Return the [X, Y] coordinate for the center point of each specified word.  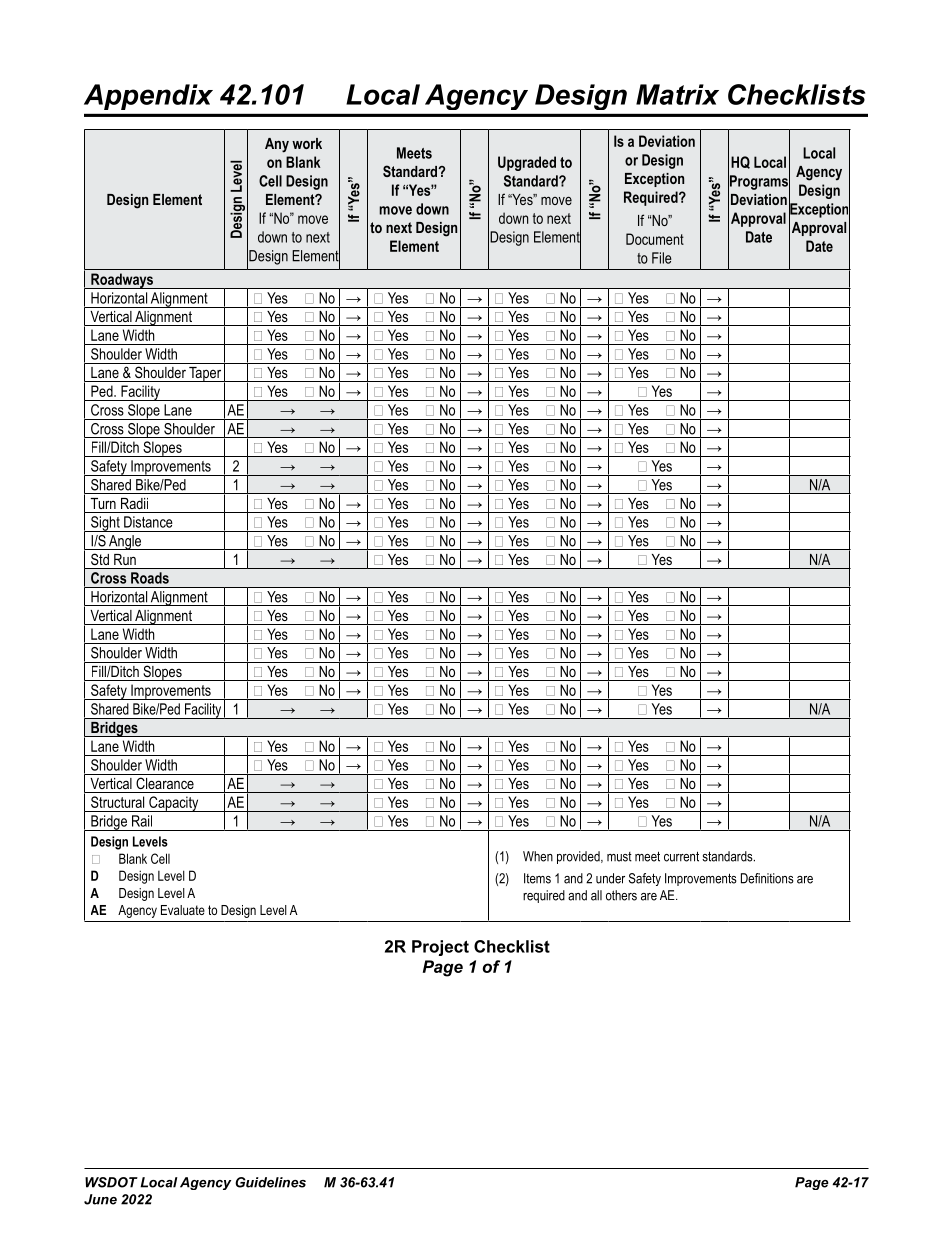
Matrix [677, 94]
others [621, 895]
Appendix [148, 97]
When [538, 856]
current [681, 856]
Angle [125, 542]
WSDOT [111, 1182]
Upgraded [527, 163]
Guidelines [270, 1182]
